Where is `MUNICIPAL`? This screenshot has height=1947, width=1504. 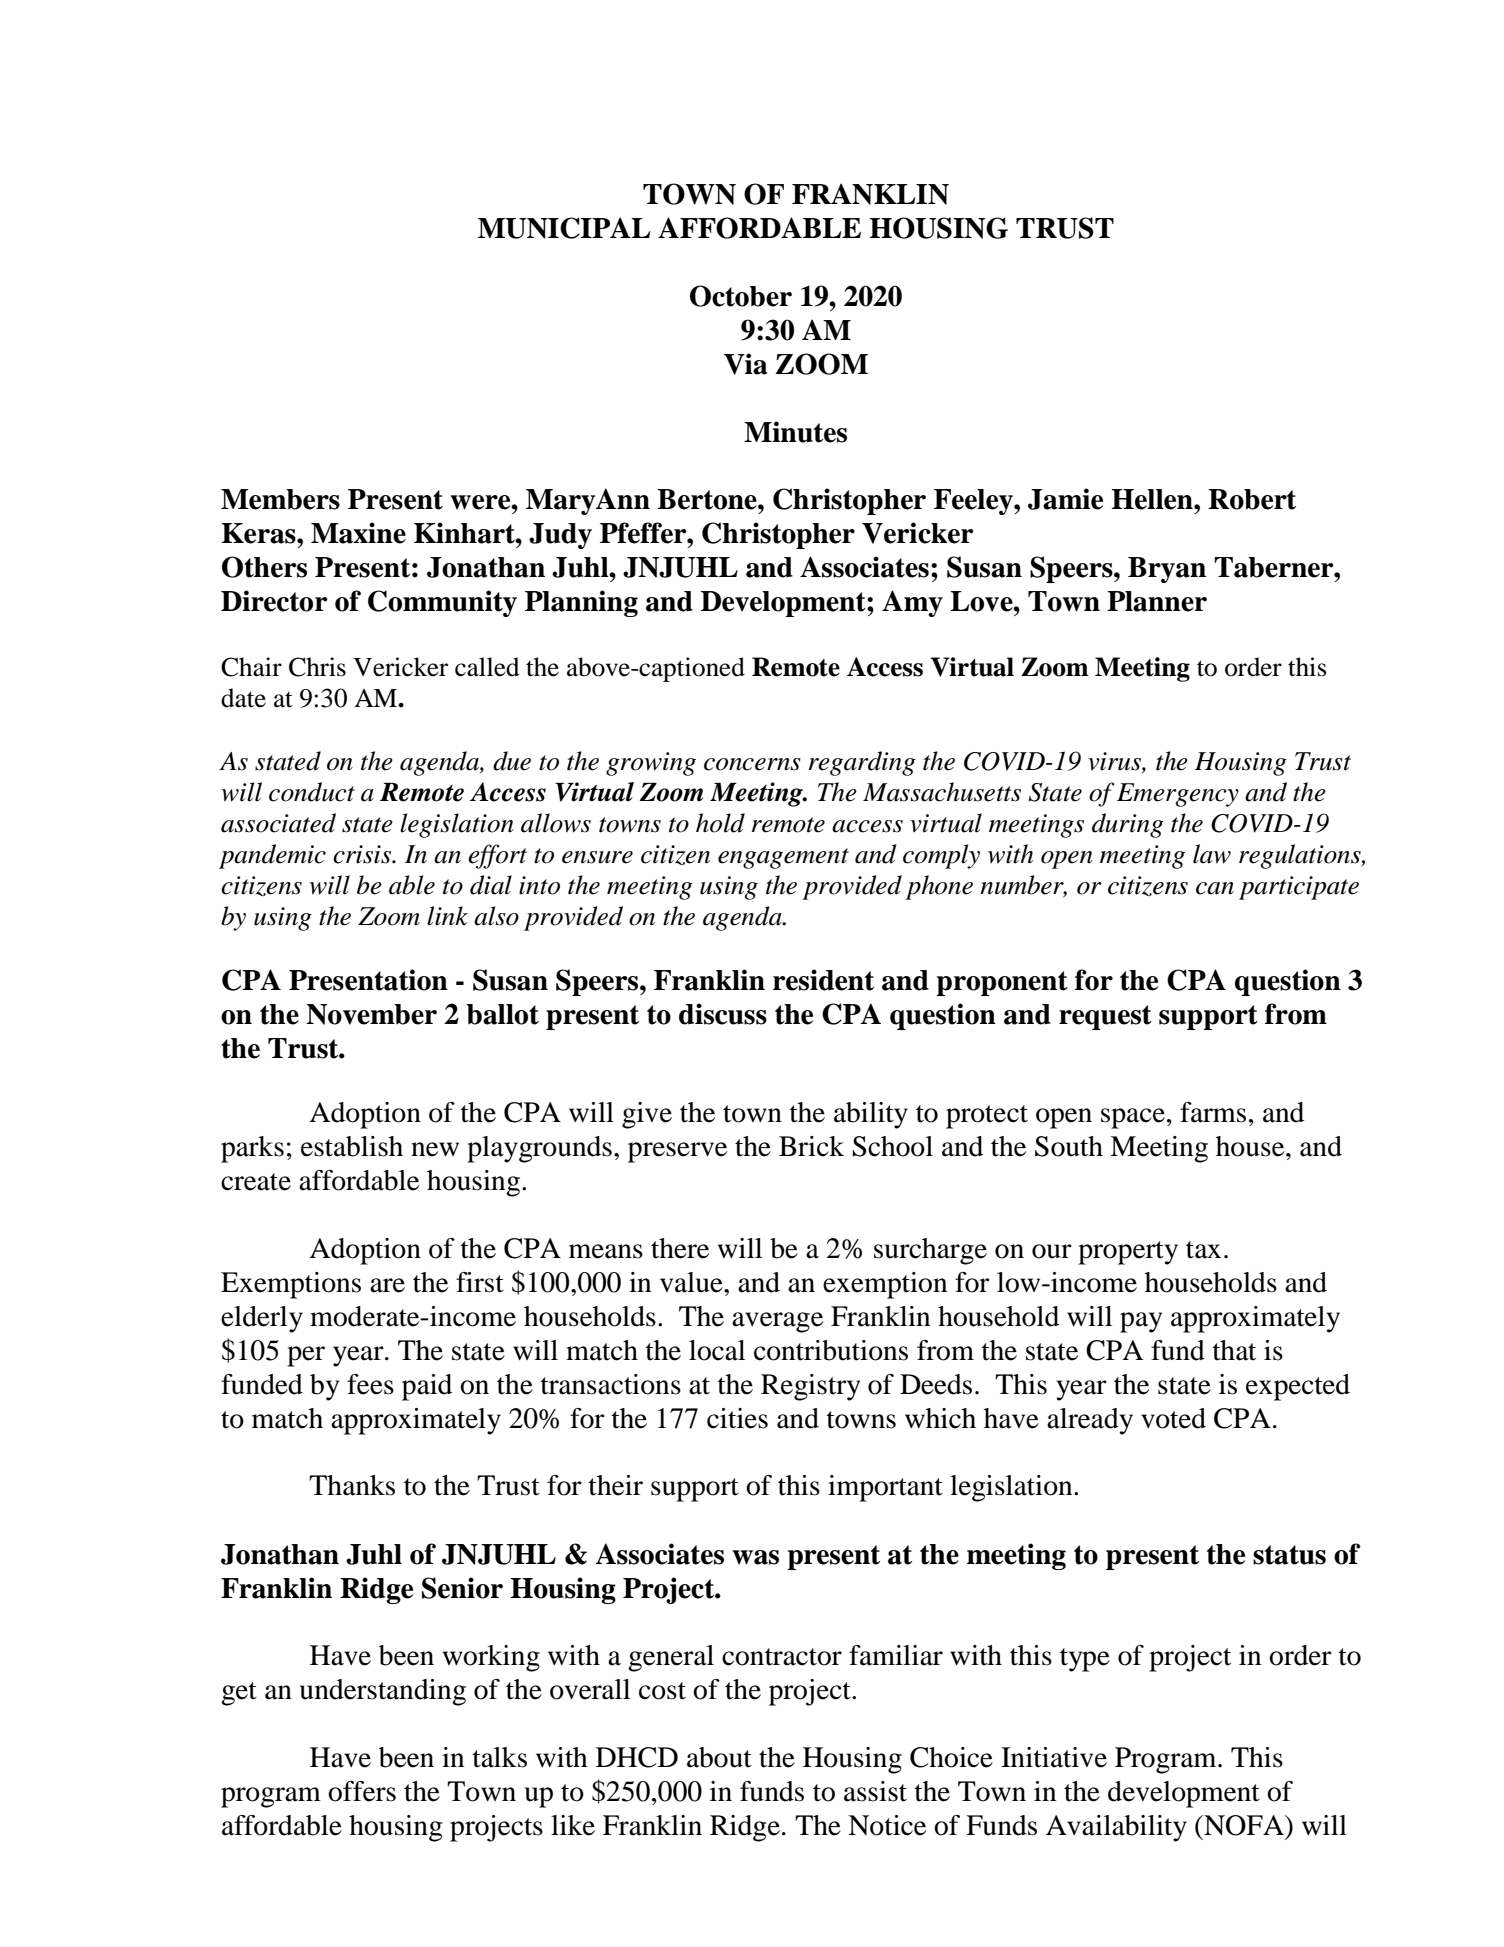 MUNICIPAL is located at coordinates (564, 228).
